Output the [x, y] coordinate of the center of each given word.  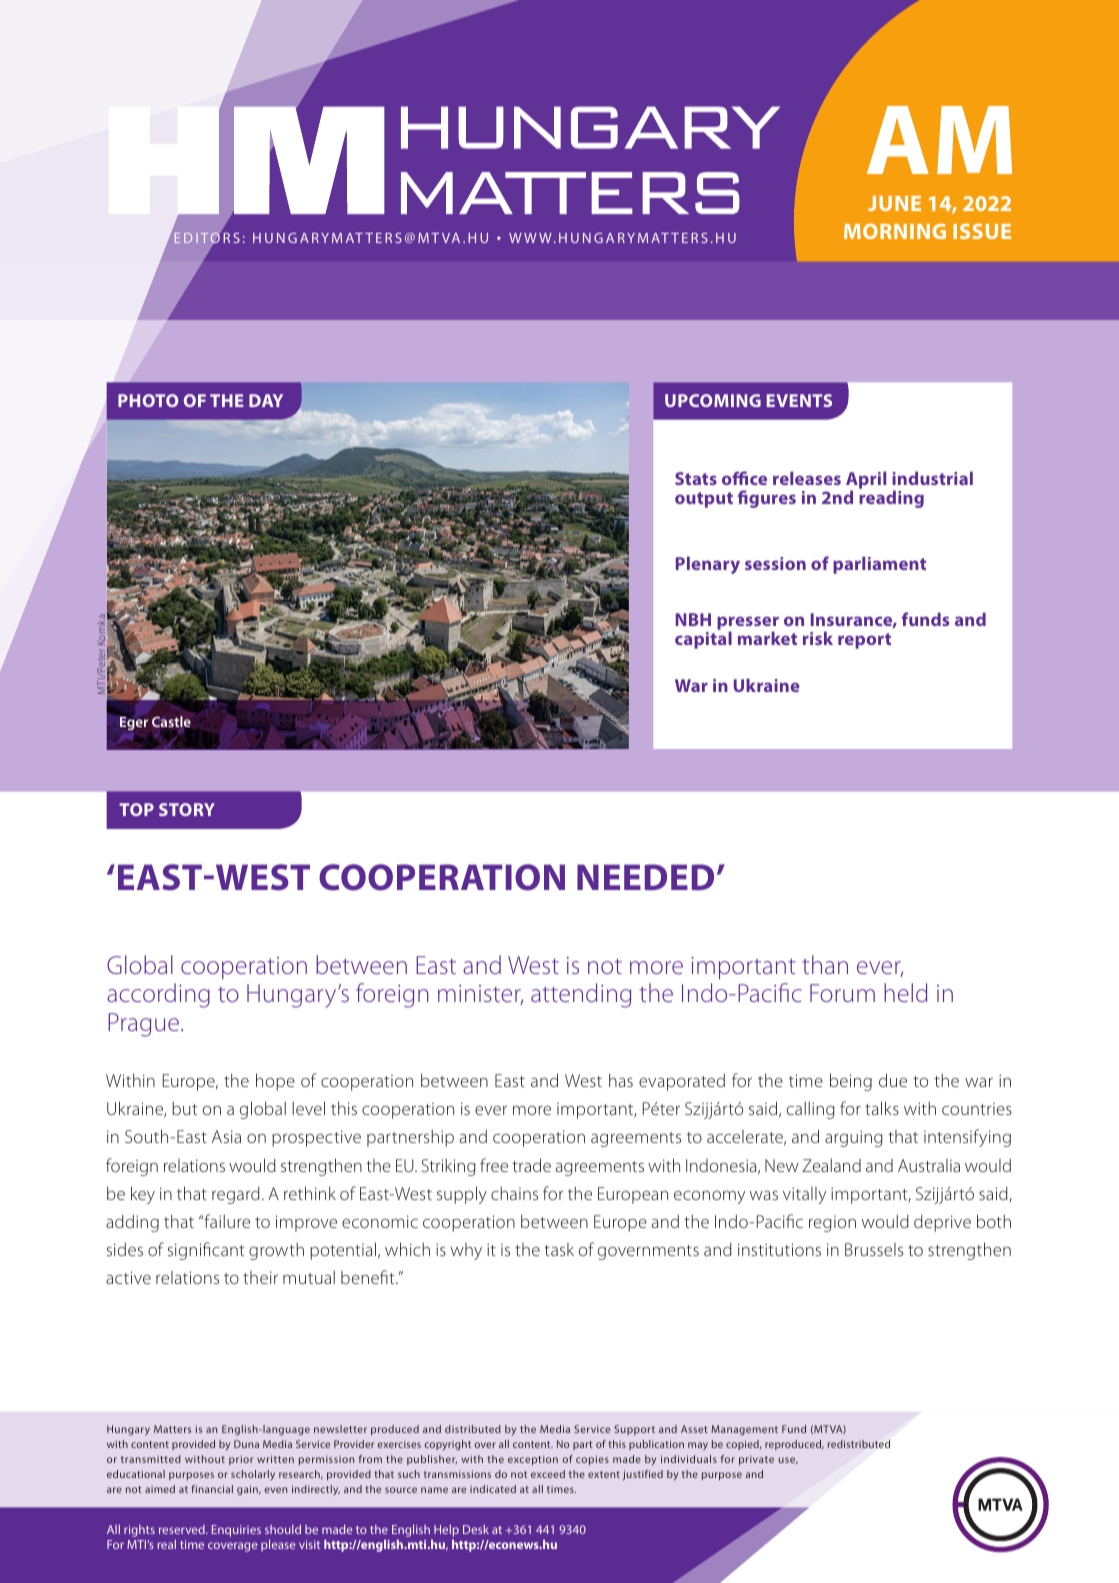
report [864, 641]
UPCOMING [713, 400]
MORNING [895, 231]
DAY [266, 400]
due [893, 1080]
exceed [548, 1474]
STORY [187, 809]
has [621, 1080]
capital [703, 640]
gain [248, 1490]
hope [275, 1082]
